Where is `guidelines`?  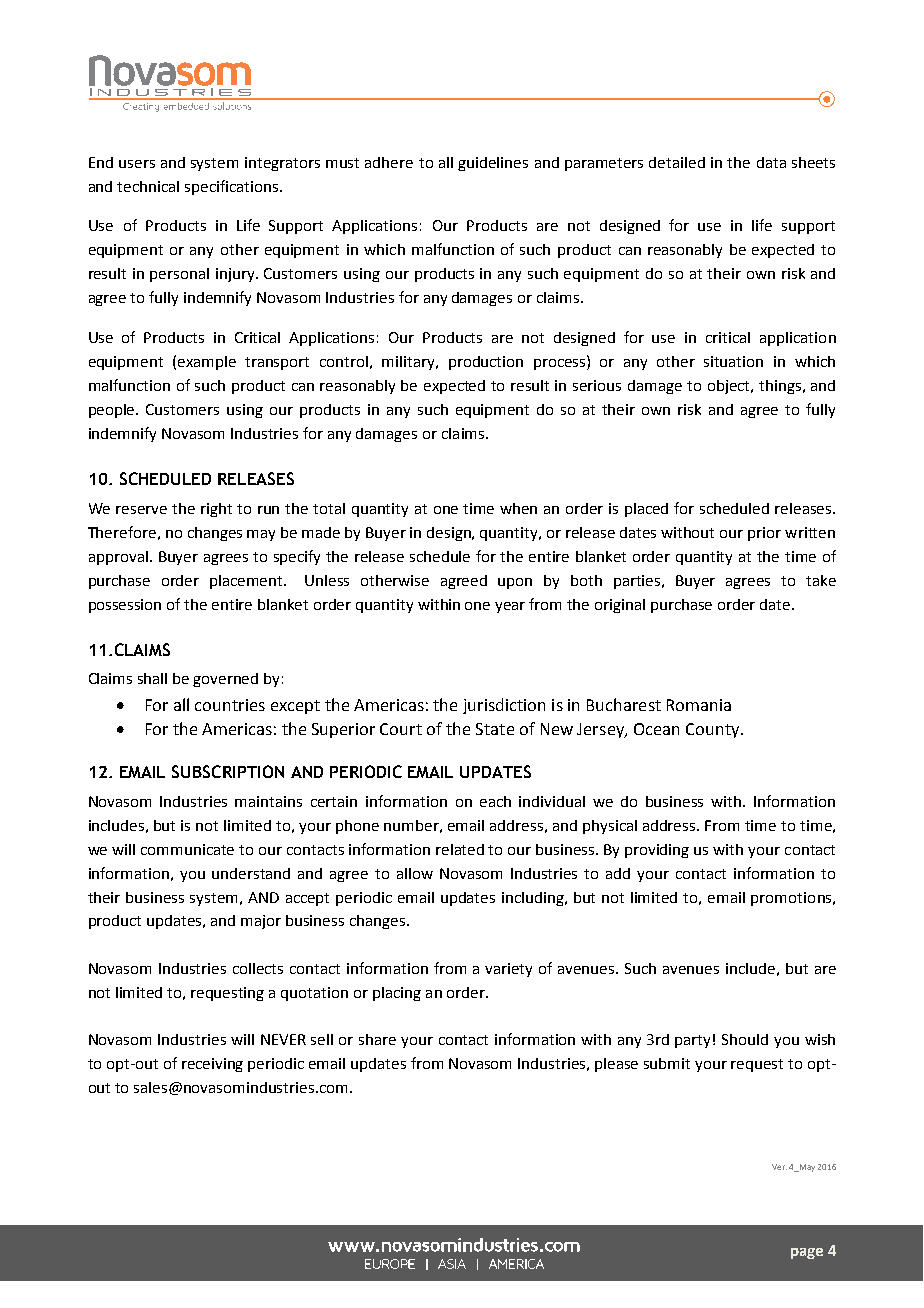 guidelines is located at coordinates (493, 164).
